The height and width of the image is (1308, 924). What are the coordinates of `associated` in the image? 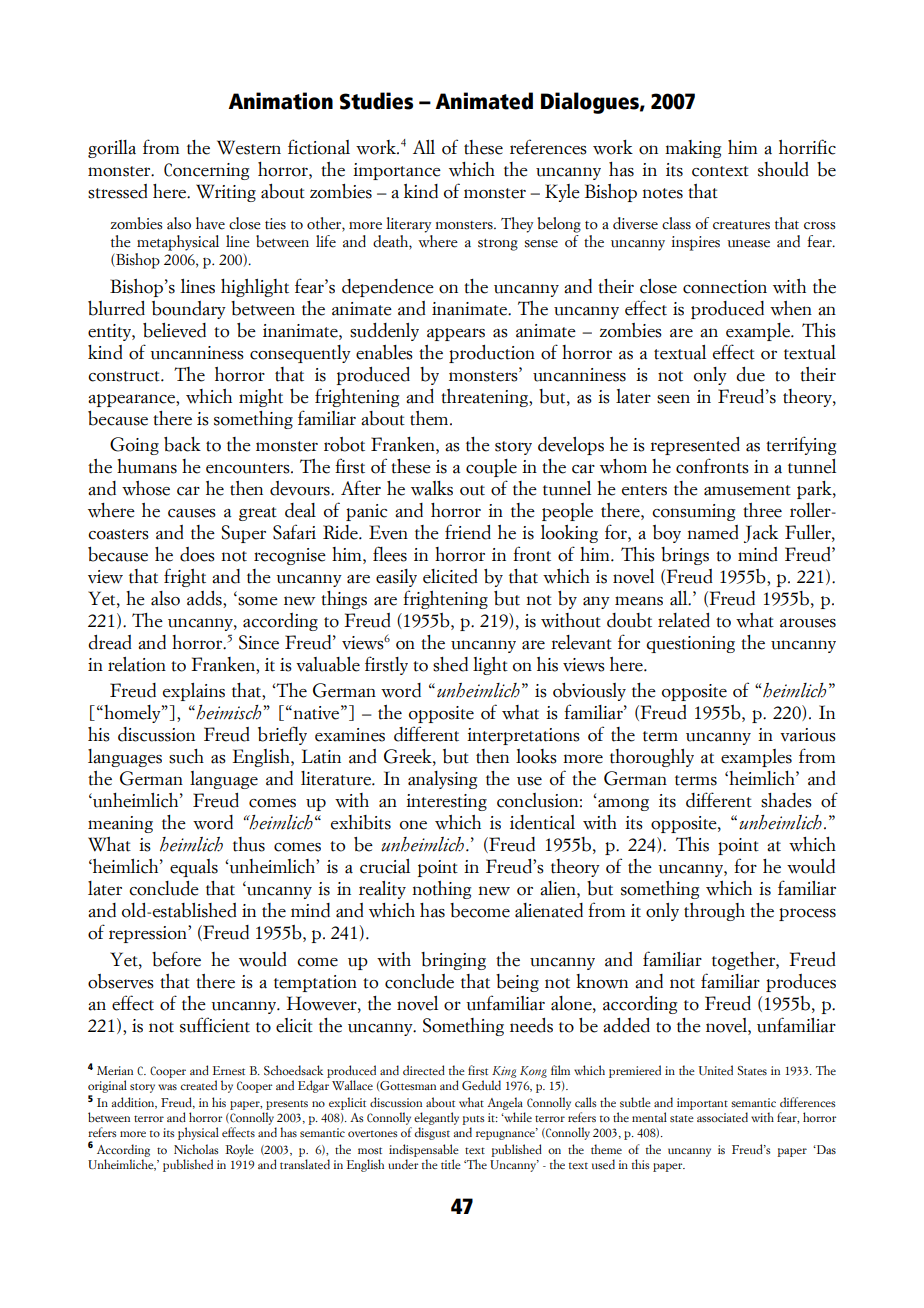 It's located at (722, 1117).
